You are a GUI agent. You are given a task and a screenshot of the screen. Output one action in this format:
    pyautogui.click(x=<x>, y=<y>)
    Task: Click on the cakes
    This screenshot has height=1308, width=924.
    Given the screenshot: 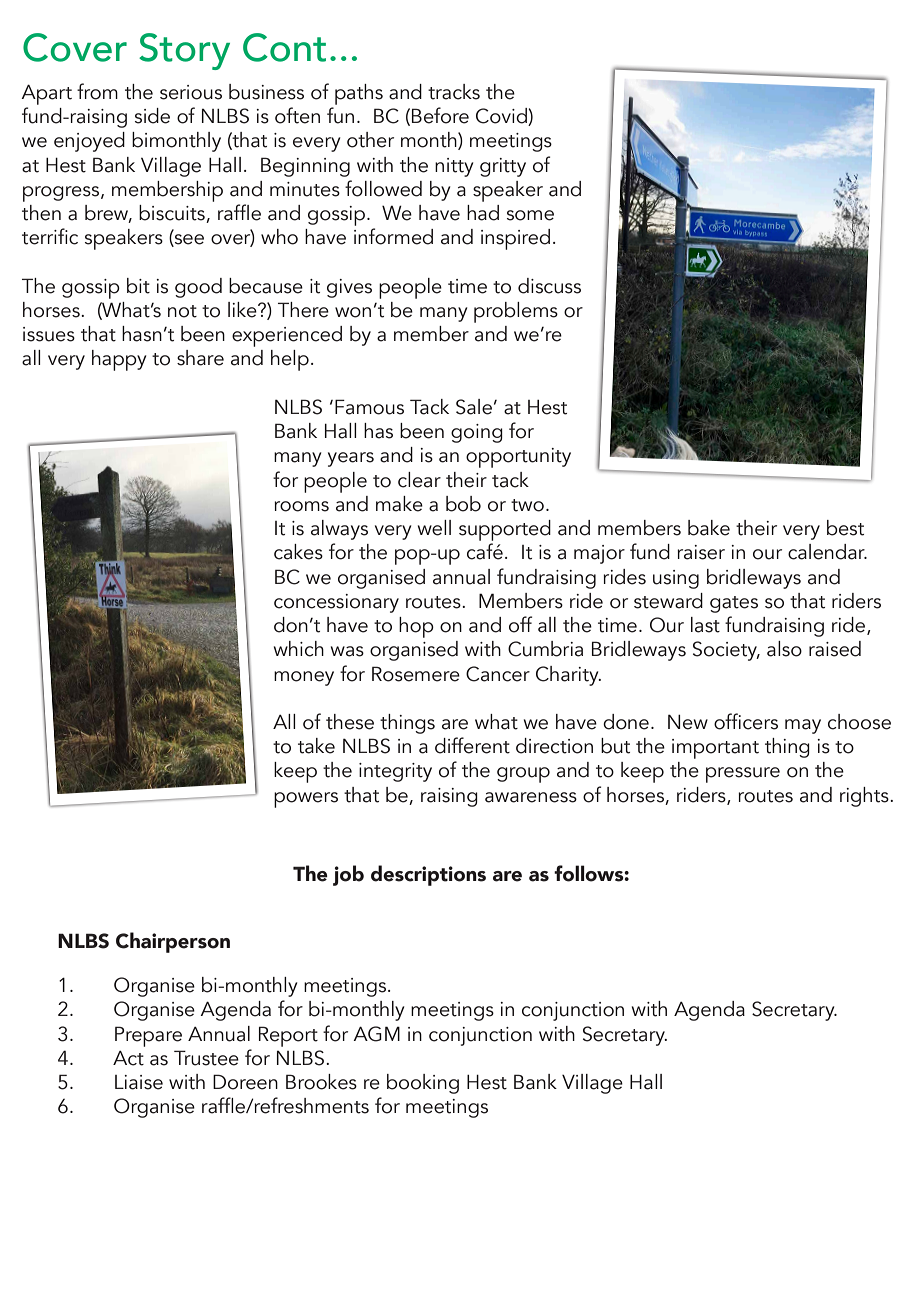 What is the action you would take?
    pyautogui.click(x=298, y=552)
